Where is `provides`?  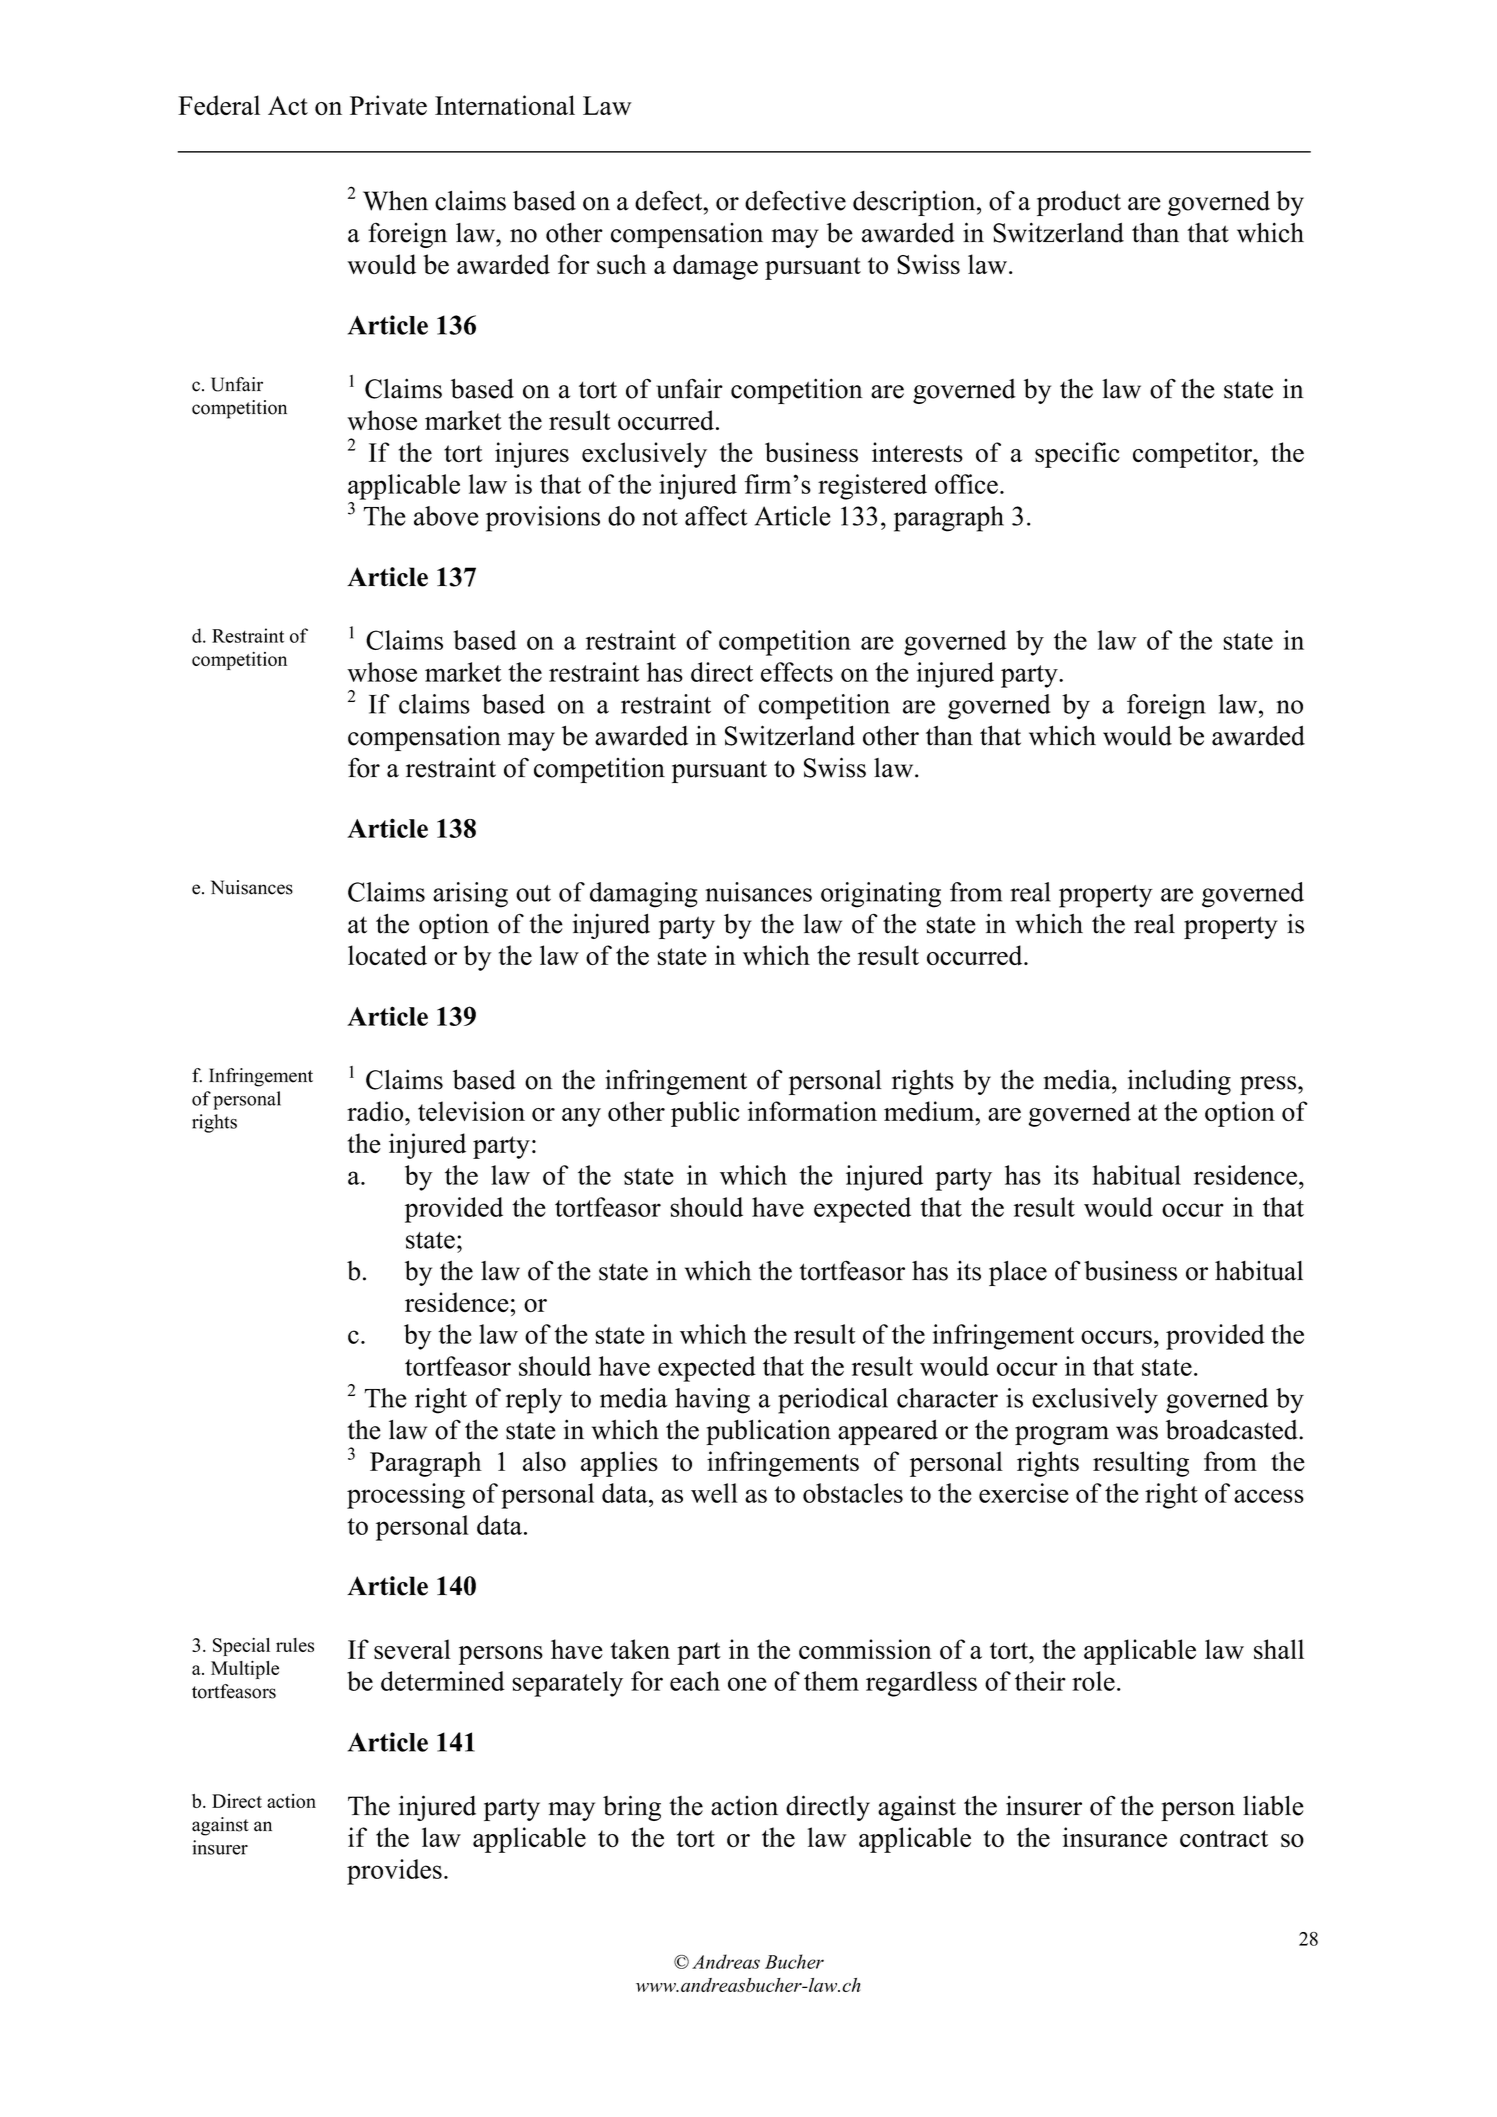 provides is located at coordinates (394, 1872).
